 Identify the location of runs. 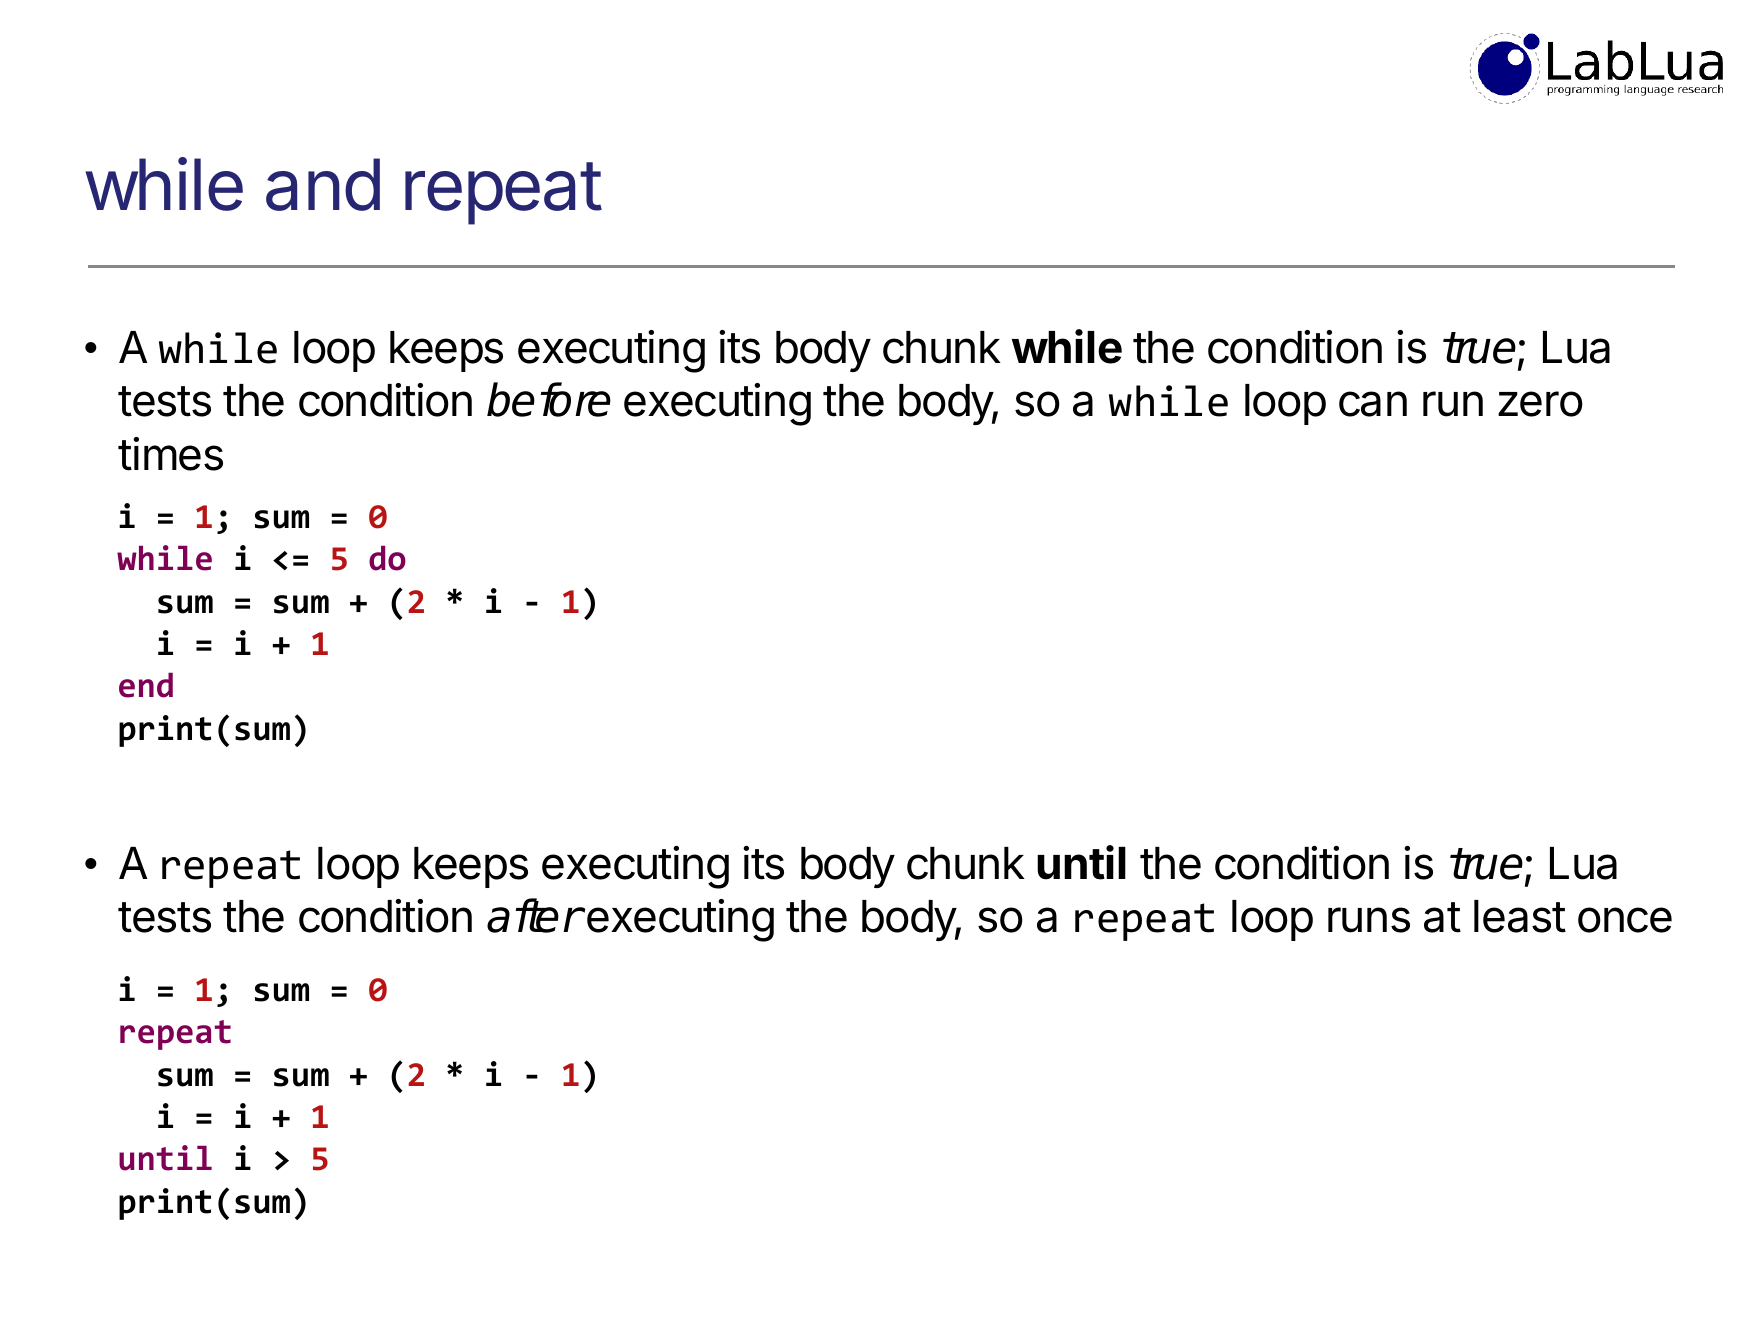
(1369, 920).
